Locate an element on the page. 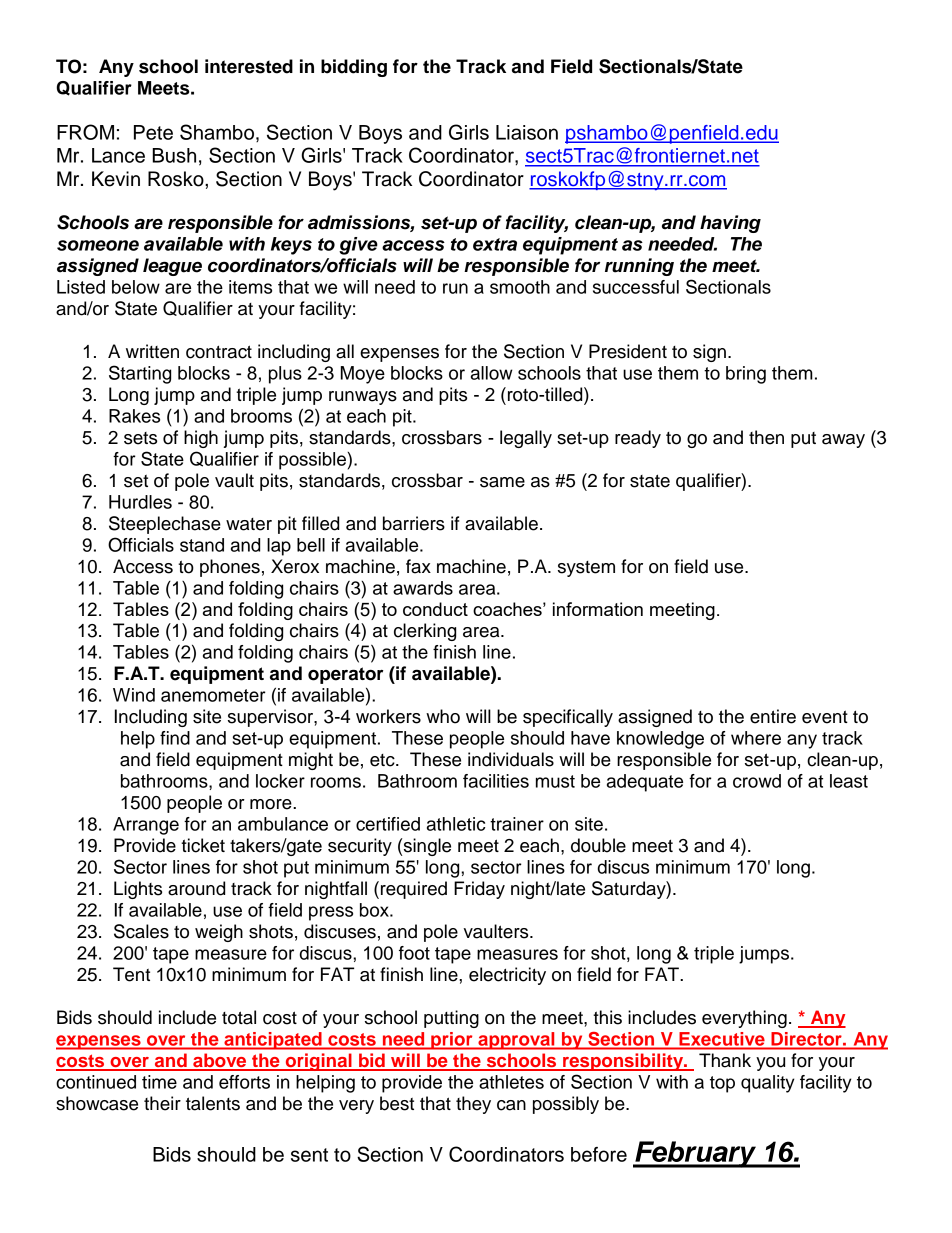 Image resolution: width=952 pixels, height=1233 pixels. they is located at coordinates (473, 1105).
